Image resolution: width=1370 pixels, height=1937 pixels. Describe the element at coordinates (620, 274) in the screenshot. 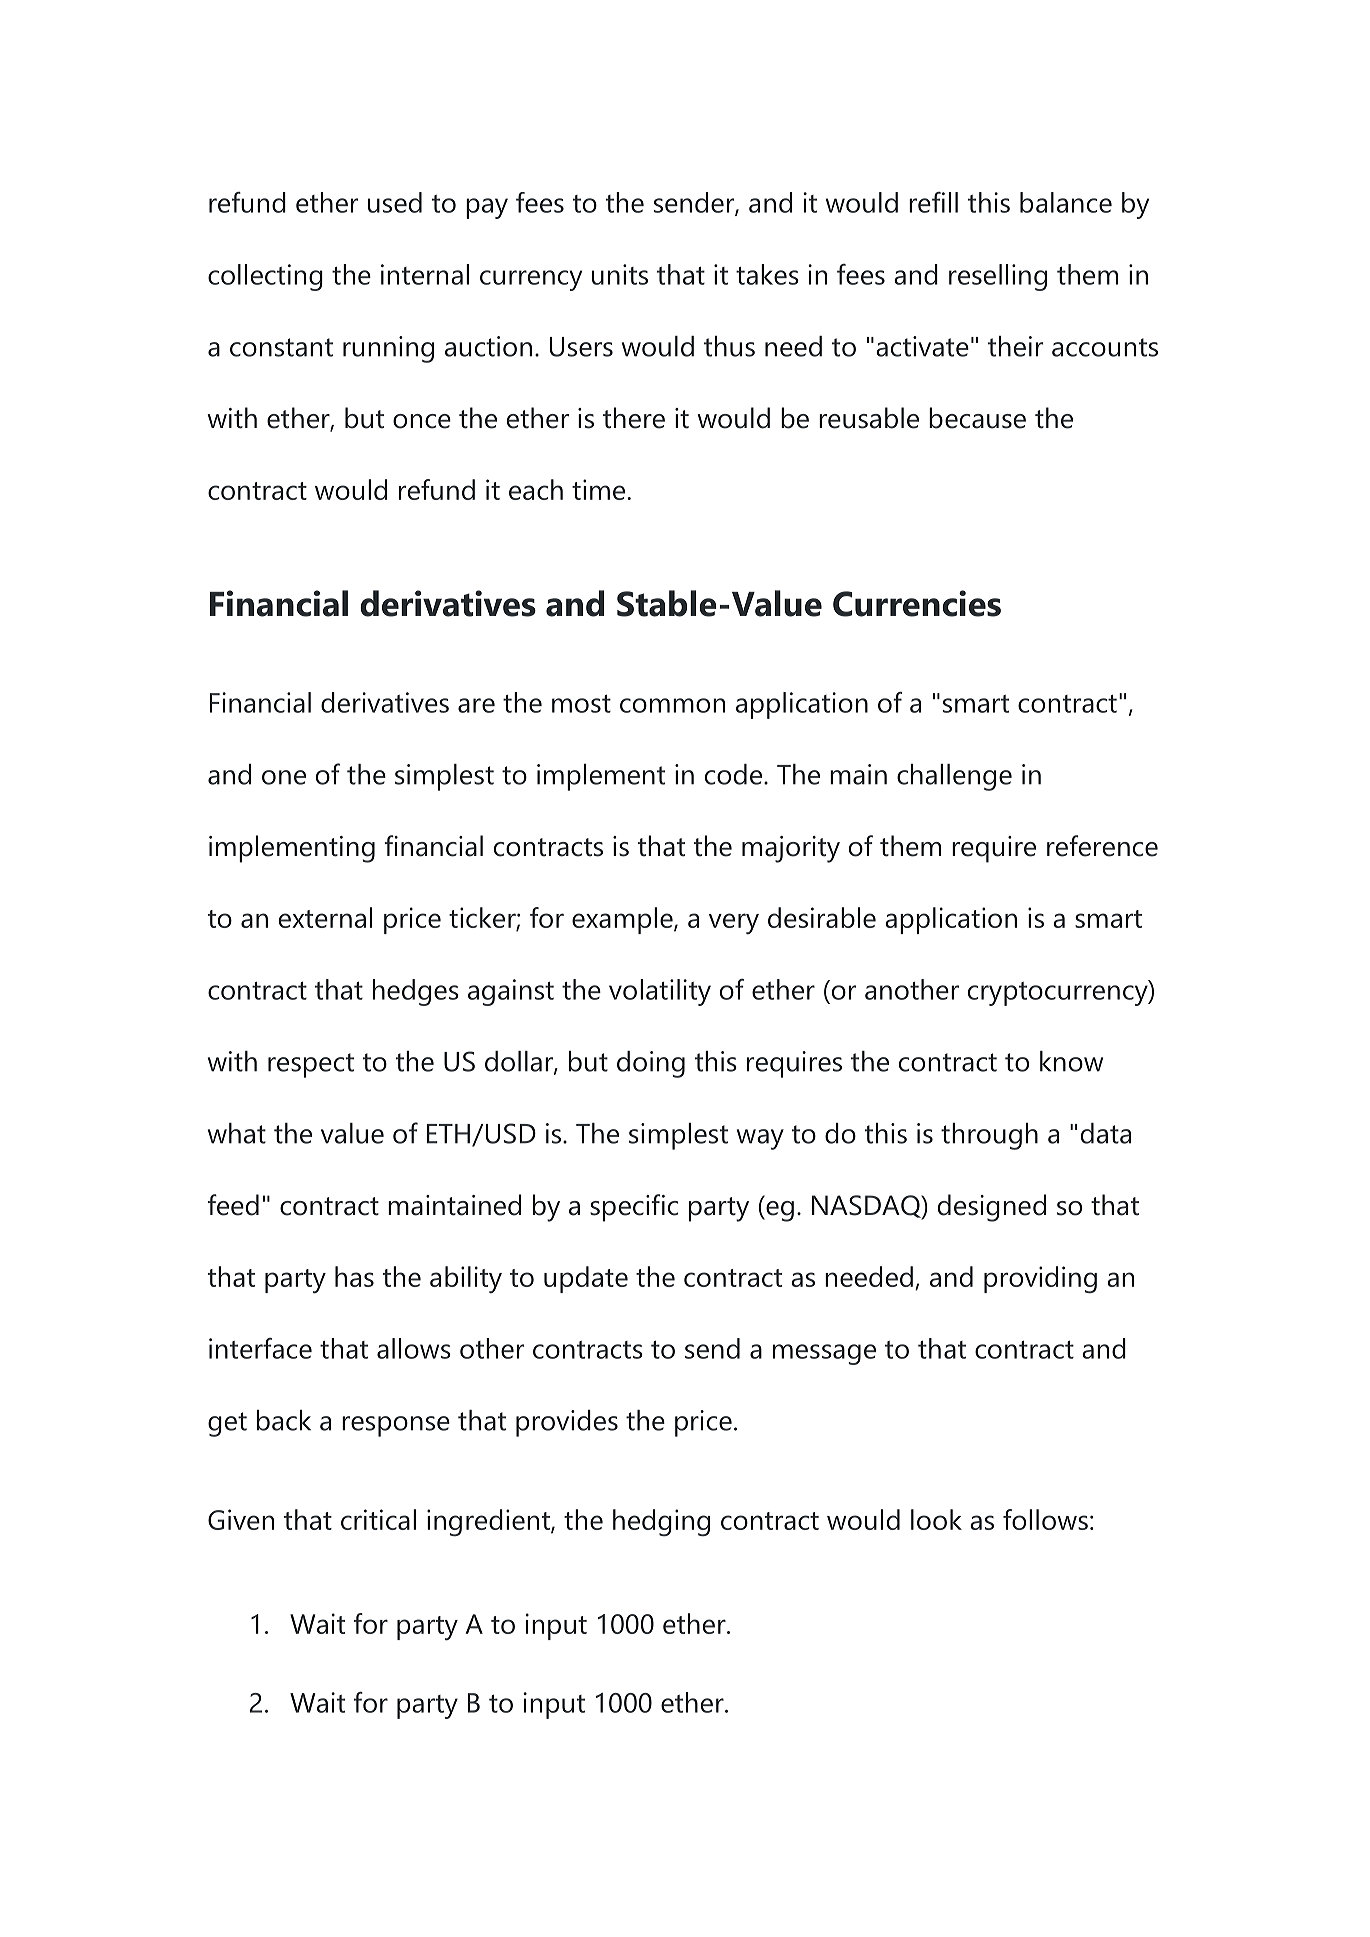

I see `units` at that location.
